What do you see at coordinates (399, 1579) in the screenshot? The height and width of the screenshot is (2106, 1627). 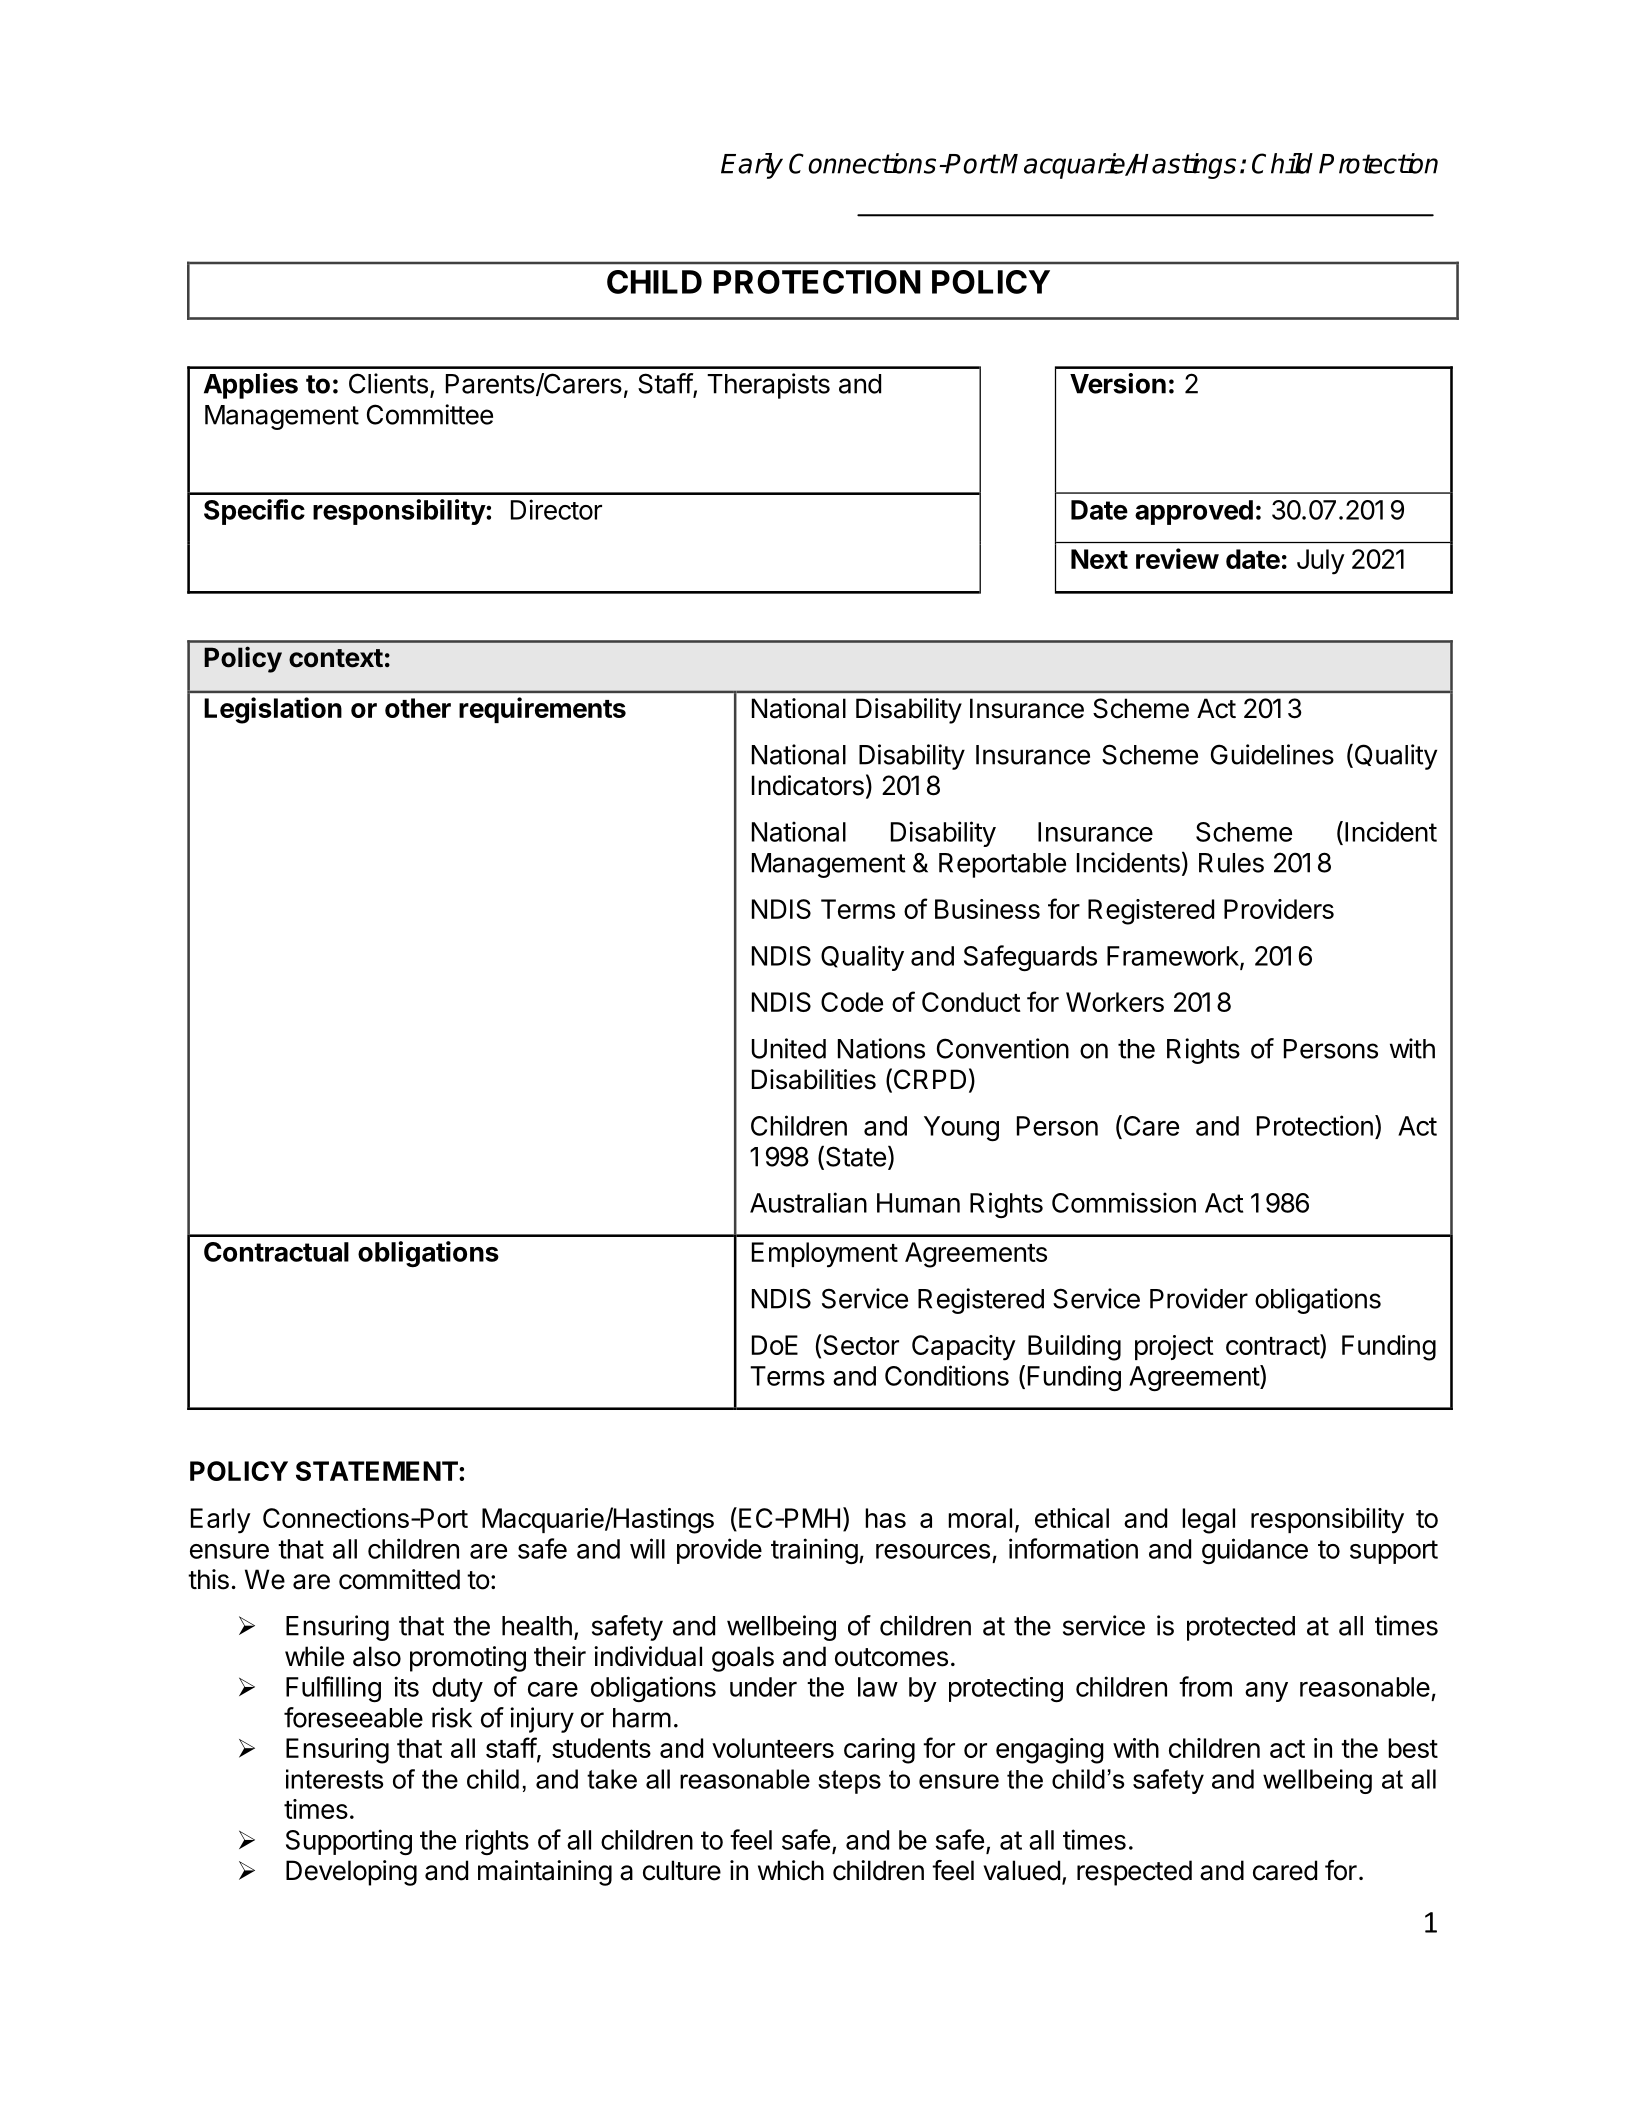 I see `committed` at bounding box center [399, 1579].
